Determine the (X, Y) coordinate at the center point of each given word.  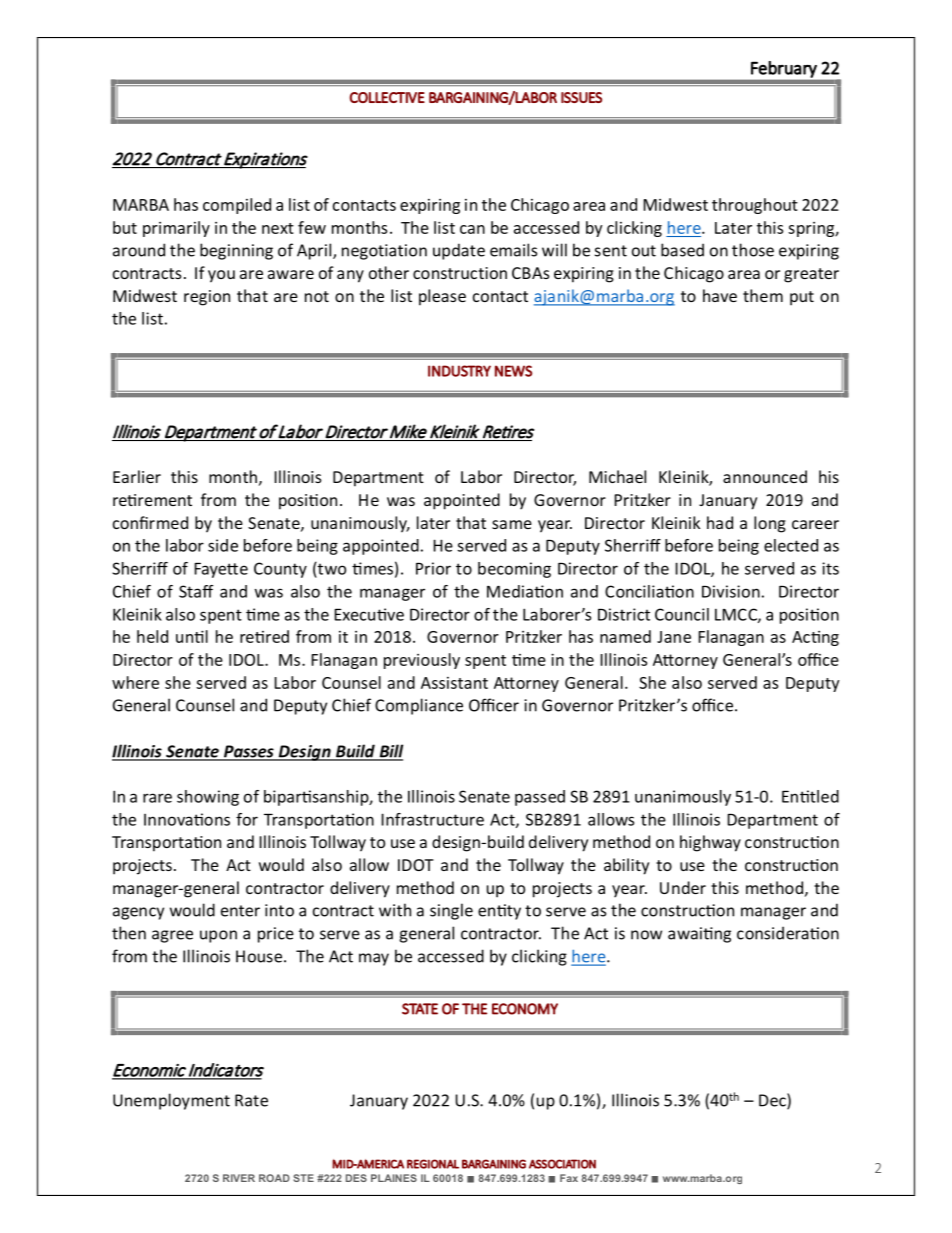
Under (683, 887)
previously (422, 661)
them (763, 295)
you (221, 276)
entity (499, 912)
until (192, 636)
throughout (755, 206)
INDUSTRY (459, 371)
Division (731, 591)
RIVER (239, 1178)
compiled (237, 206)
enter (240, 911)
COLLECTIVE (387, 97)
